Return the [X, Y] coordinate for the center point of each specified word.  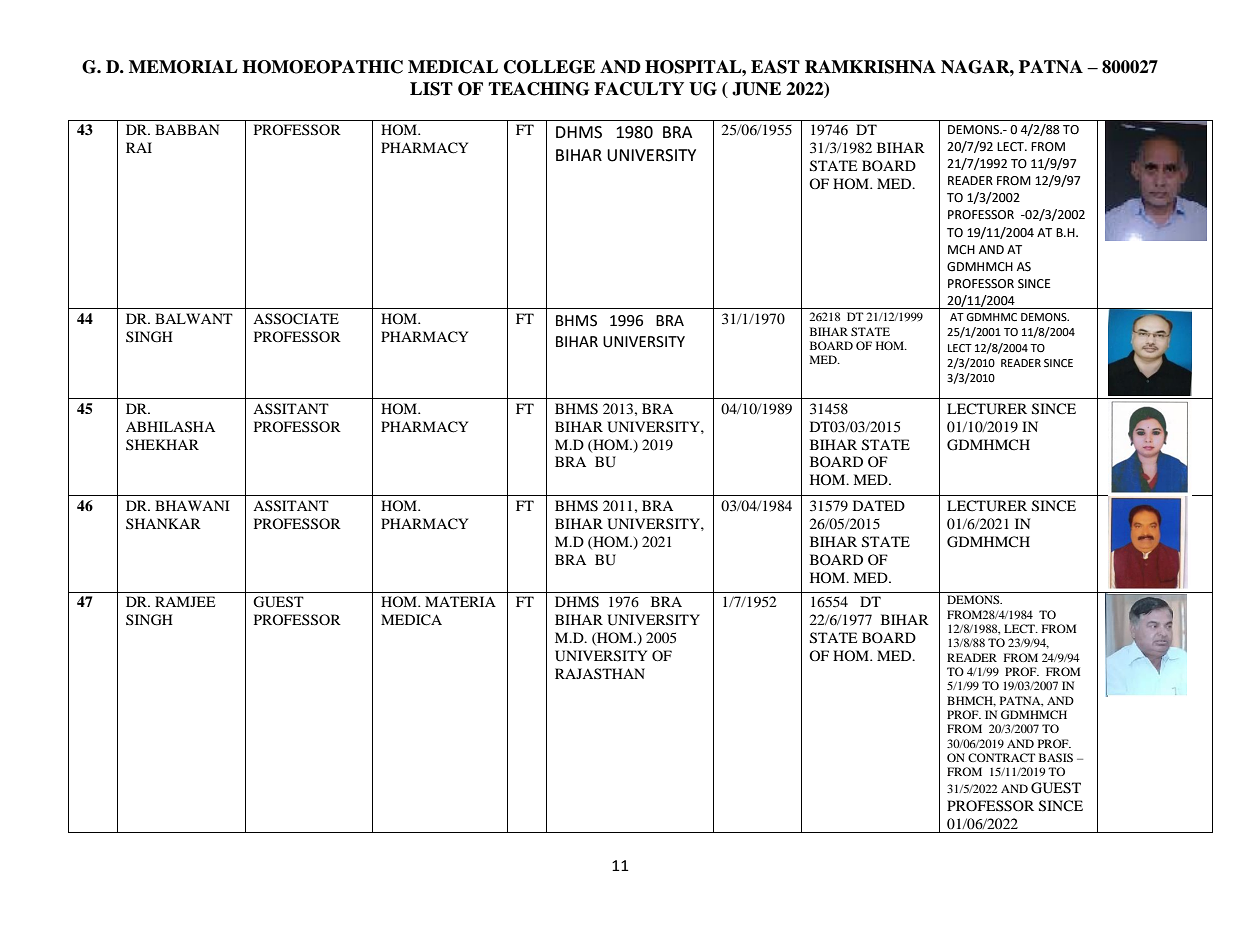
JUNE [756, 89]
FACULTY [639, 89]
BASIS [1056, 757]
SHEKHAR [162, 444]
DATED [879, 505]
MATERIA [460, 601]
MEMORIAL [183, 67]
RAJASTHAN [600, 673]
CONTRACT [1001, 757]
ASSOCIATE [296, 319]
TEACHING [538, 89]
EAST [775, 67]
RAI [139, 147]
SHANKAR [163, 523]
